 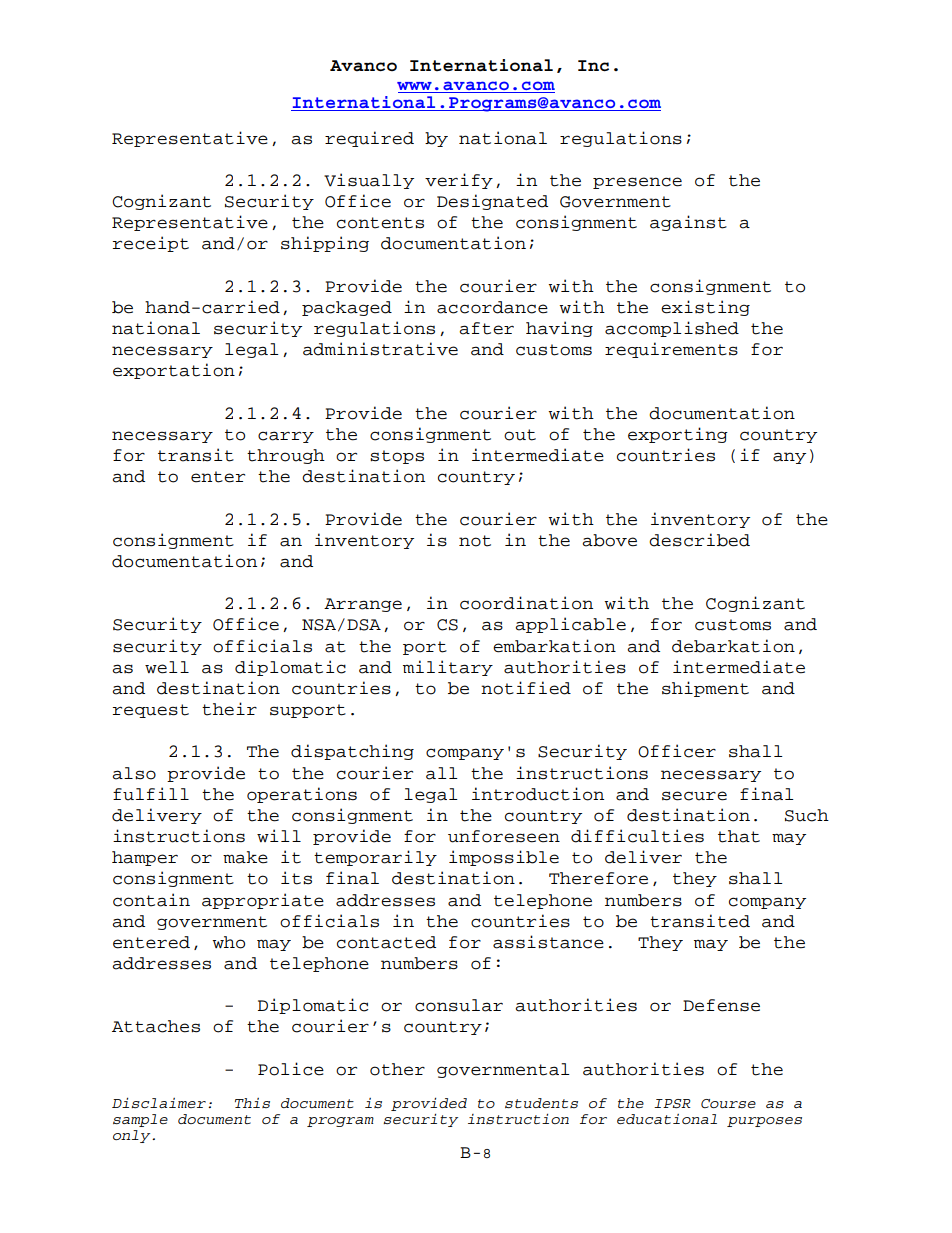 I want to click on described, so click(x=699, y=540).
